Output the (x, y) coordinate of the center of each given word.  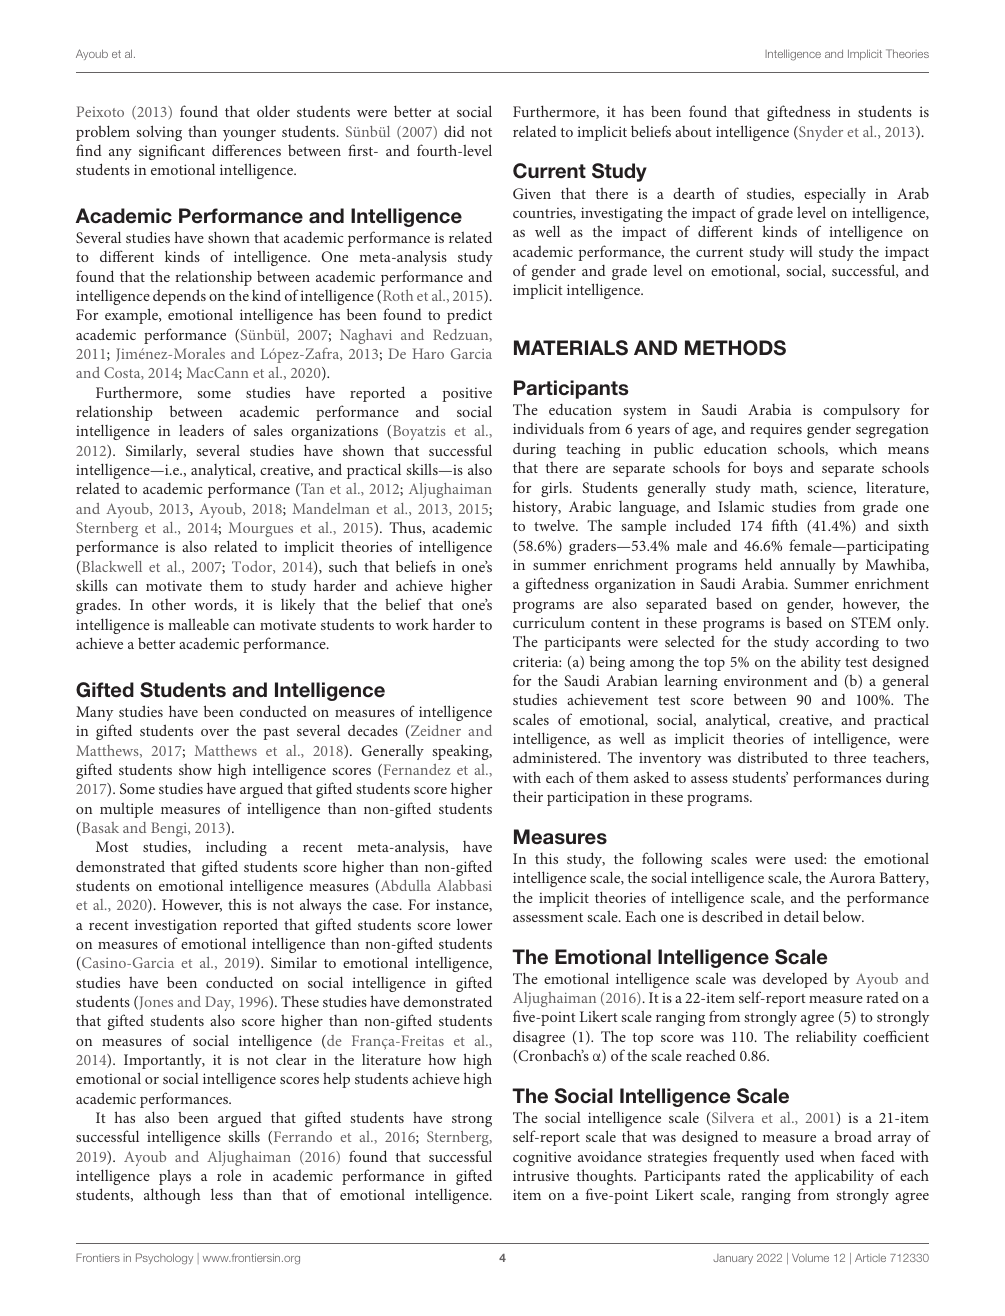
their (528, 796)
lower (474, 924)
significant (172, 152)
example (132, 316)
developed (795, 980)
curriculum (549, 622)
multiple (126, 810)
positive (467, 394)
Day (219, 1003)
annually (808, 566)
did (454, 131)
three (850, 757)
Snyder (820, 133)
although (172, 1196)
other (169, 604)
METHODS (735, 348)
